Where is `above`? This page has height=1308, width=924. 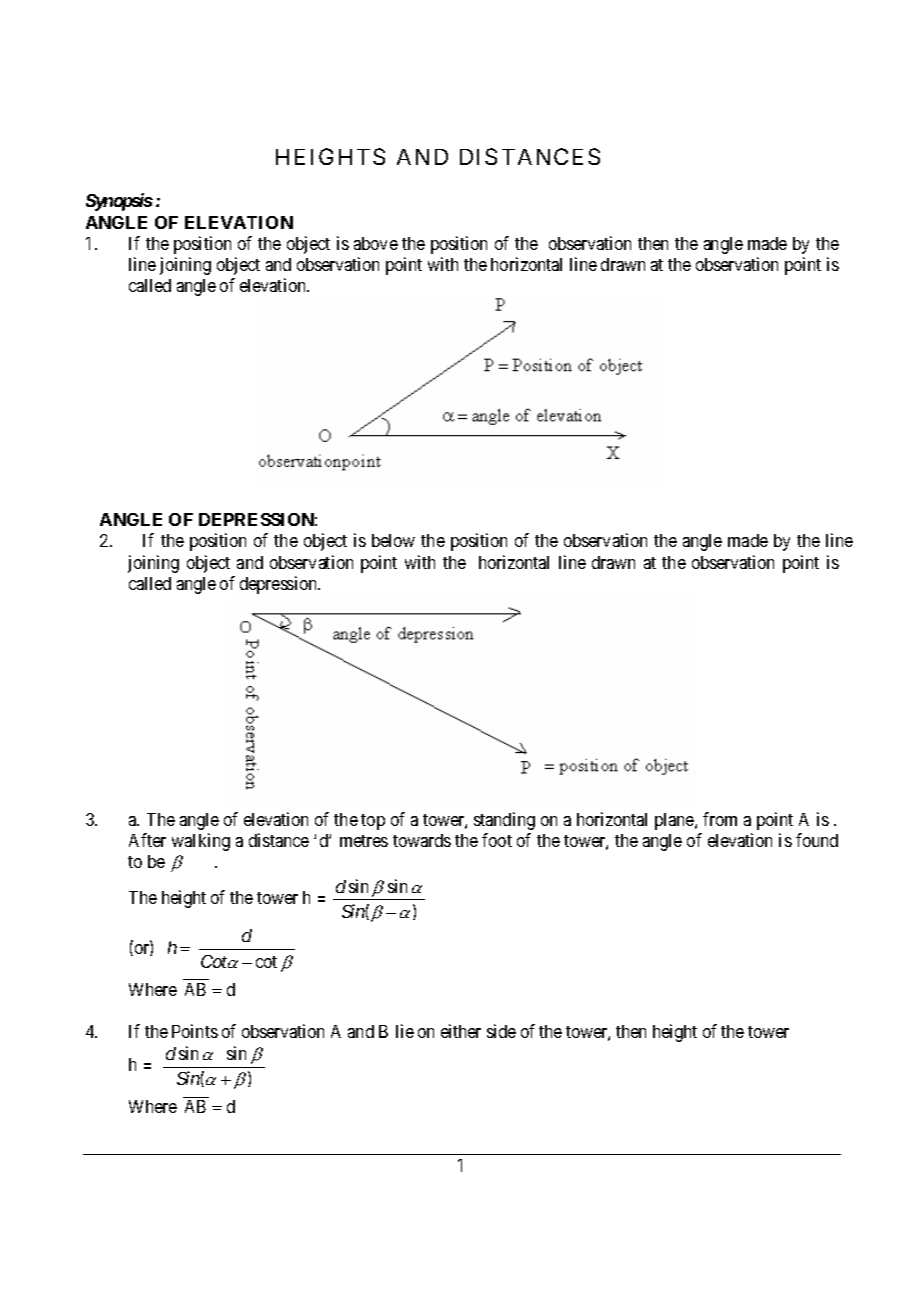
above is located at coordinates (376, 243).
